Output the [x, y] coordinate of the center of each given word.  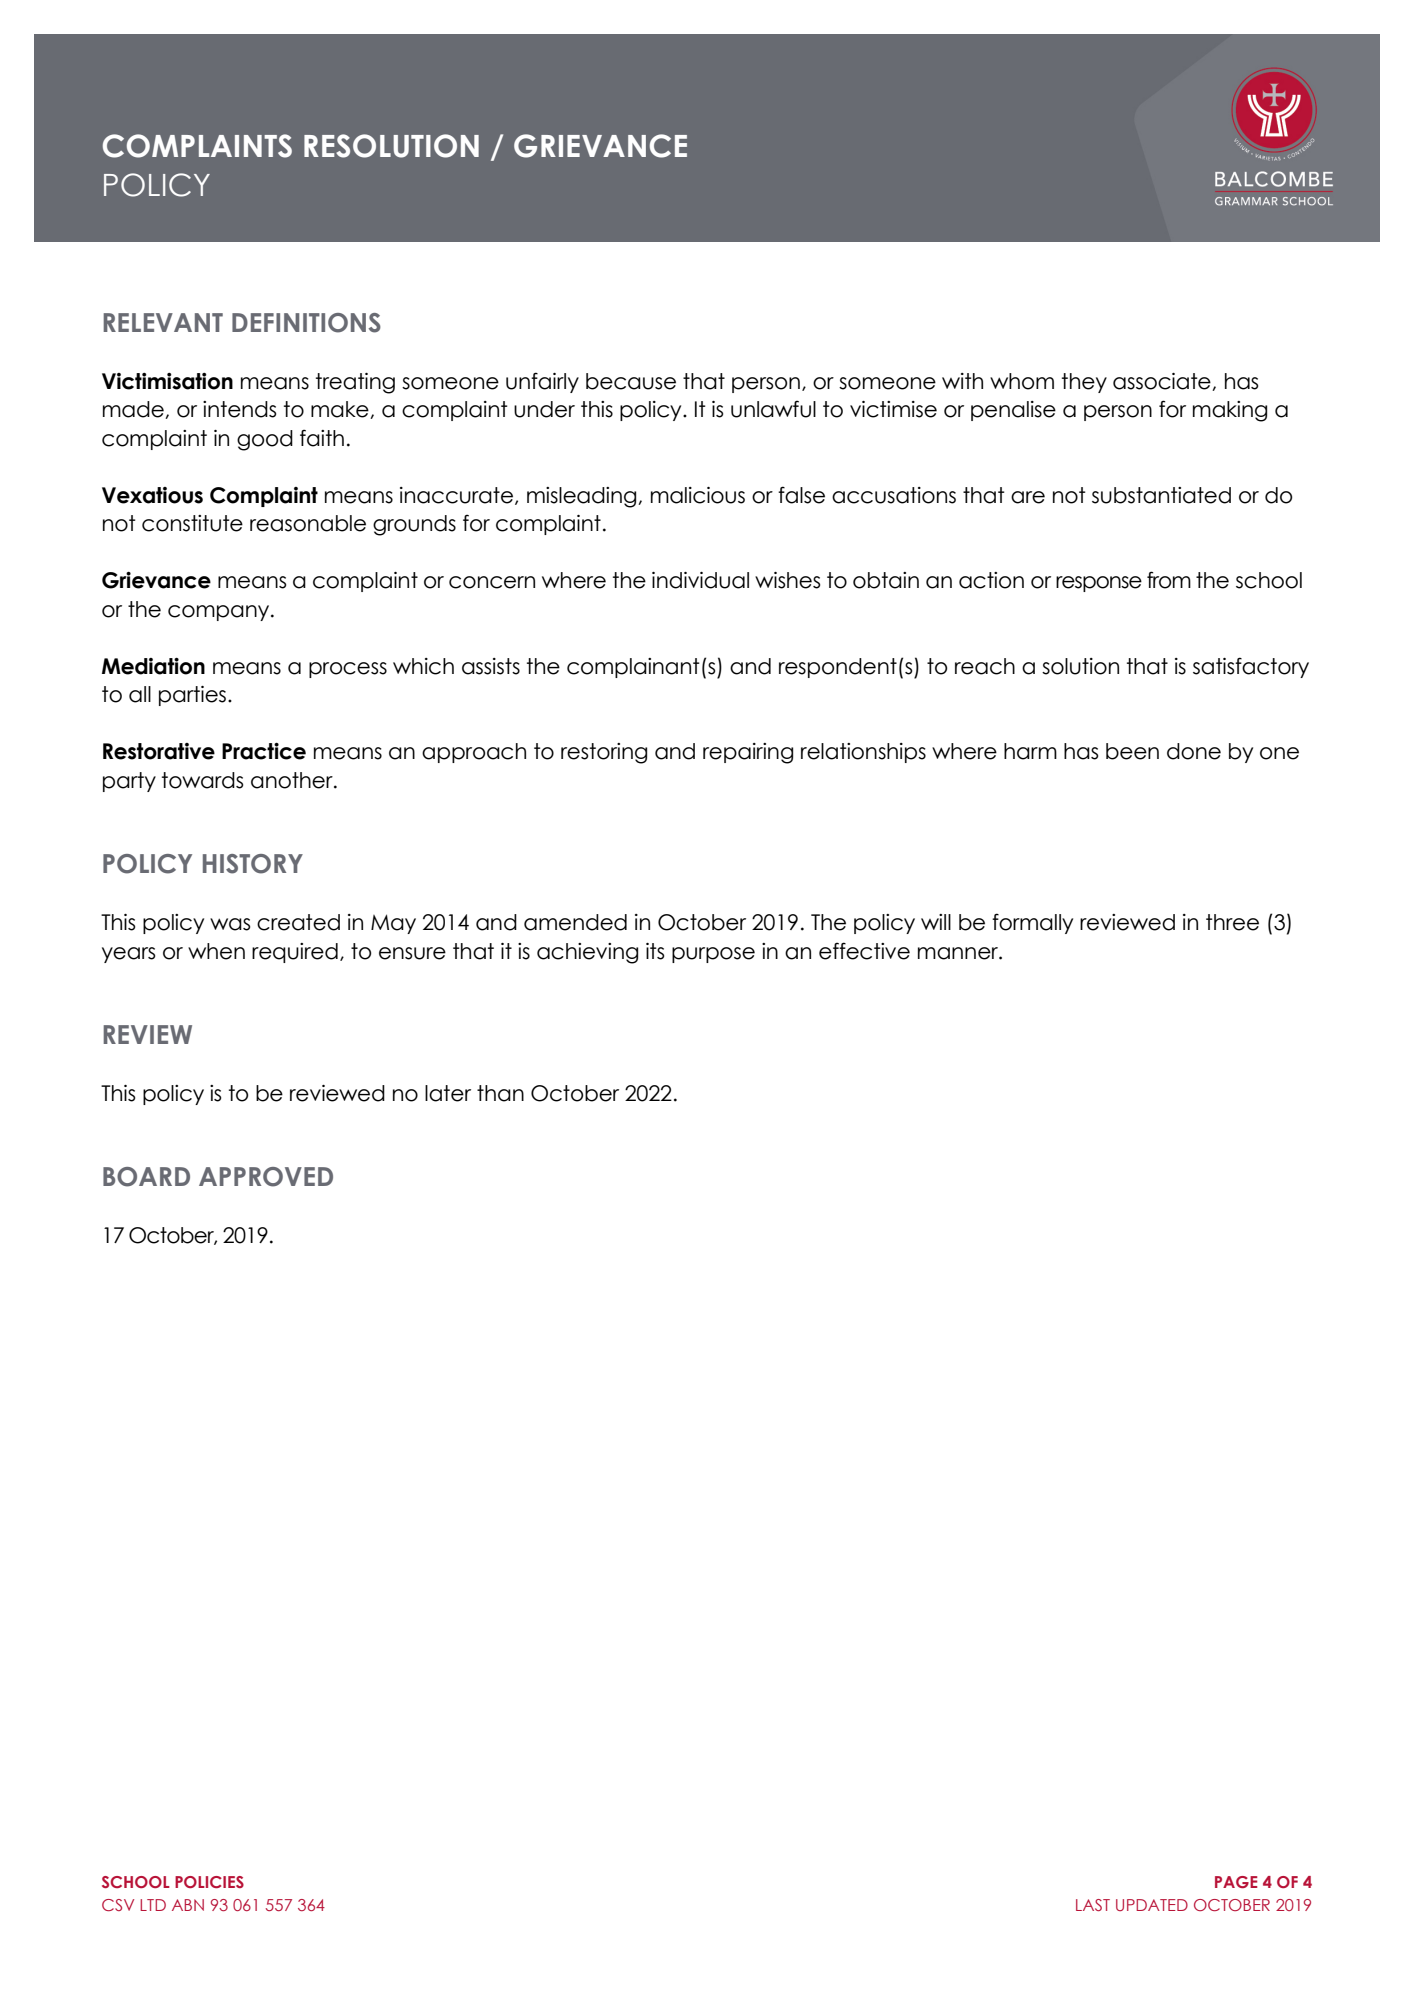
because [631, 381]
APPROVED [266, 1177]
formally [1032, 923]
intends [239, 409]
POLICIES [209, 1882]
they [1084, 383]
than [500, 1093]
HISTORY [253, 864]
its [655, 951]
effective [864, 951]
